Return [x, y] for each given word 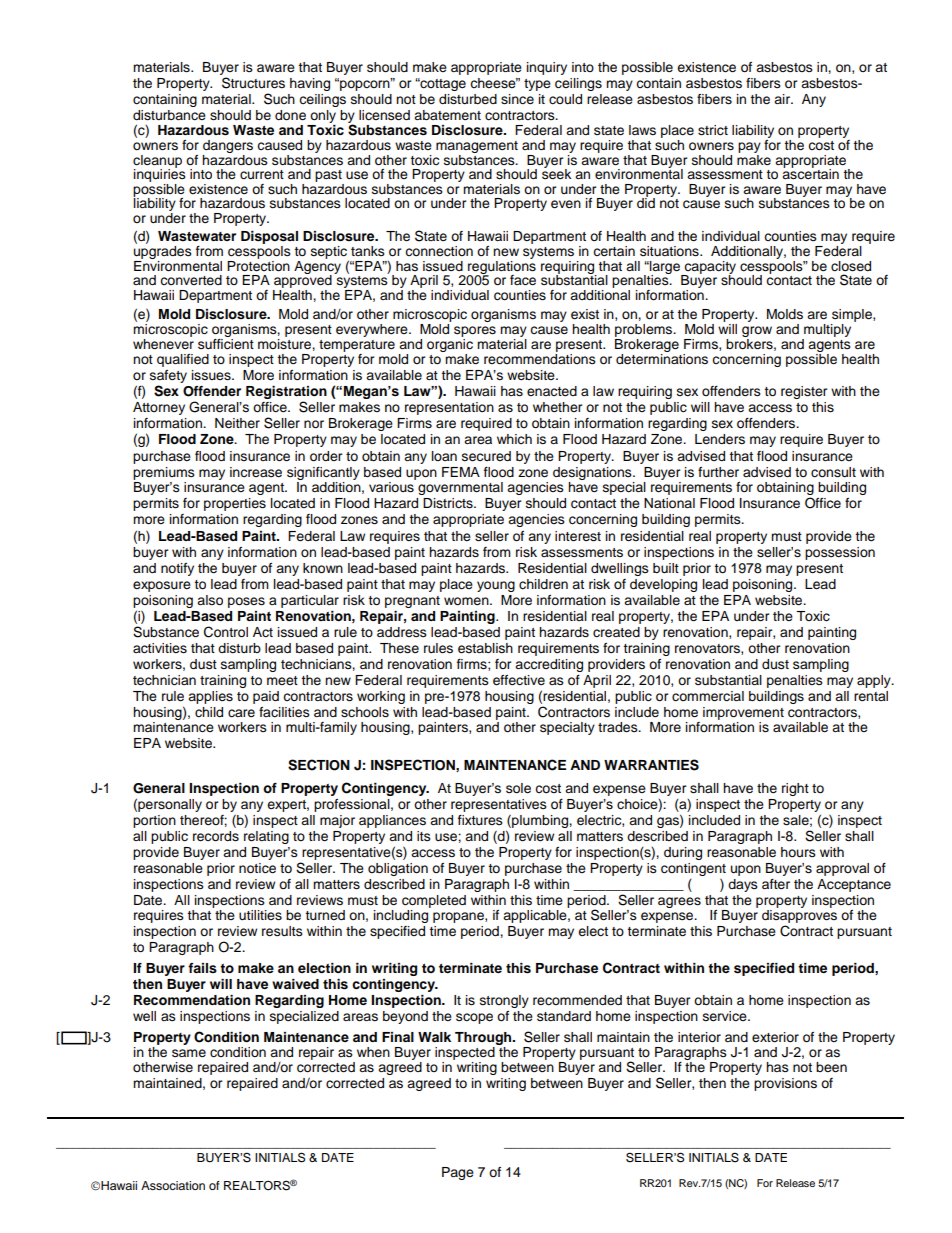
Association [173, 1185]
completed [434, 901]
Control [226, 632]
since [517, 99]
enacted [552, 391]
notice [257, 868]
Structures [253, 83]
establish [485, 648]
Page [458, 1173]
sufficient [226, 344]
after [776, 884]
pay [749, 147]
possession [840, 553]
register [804, 392]
